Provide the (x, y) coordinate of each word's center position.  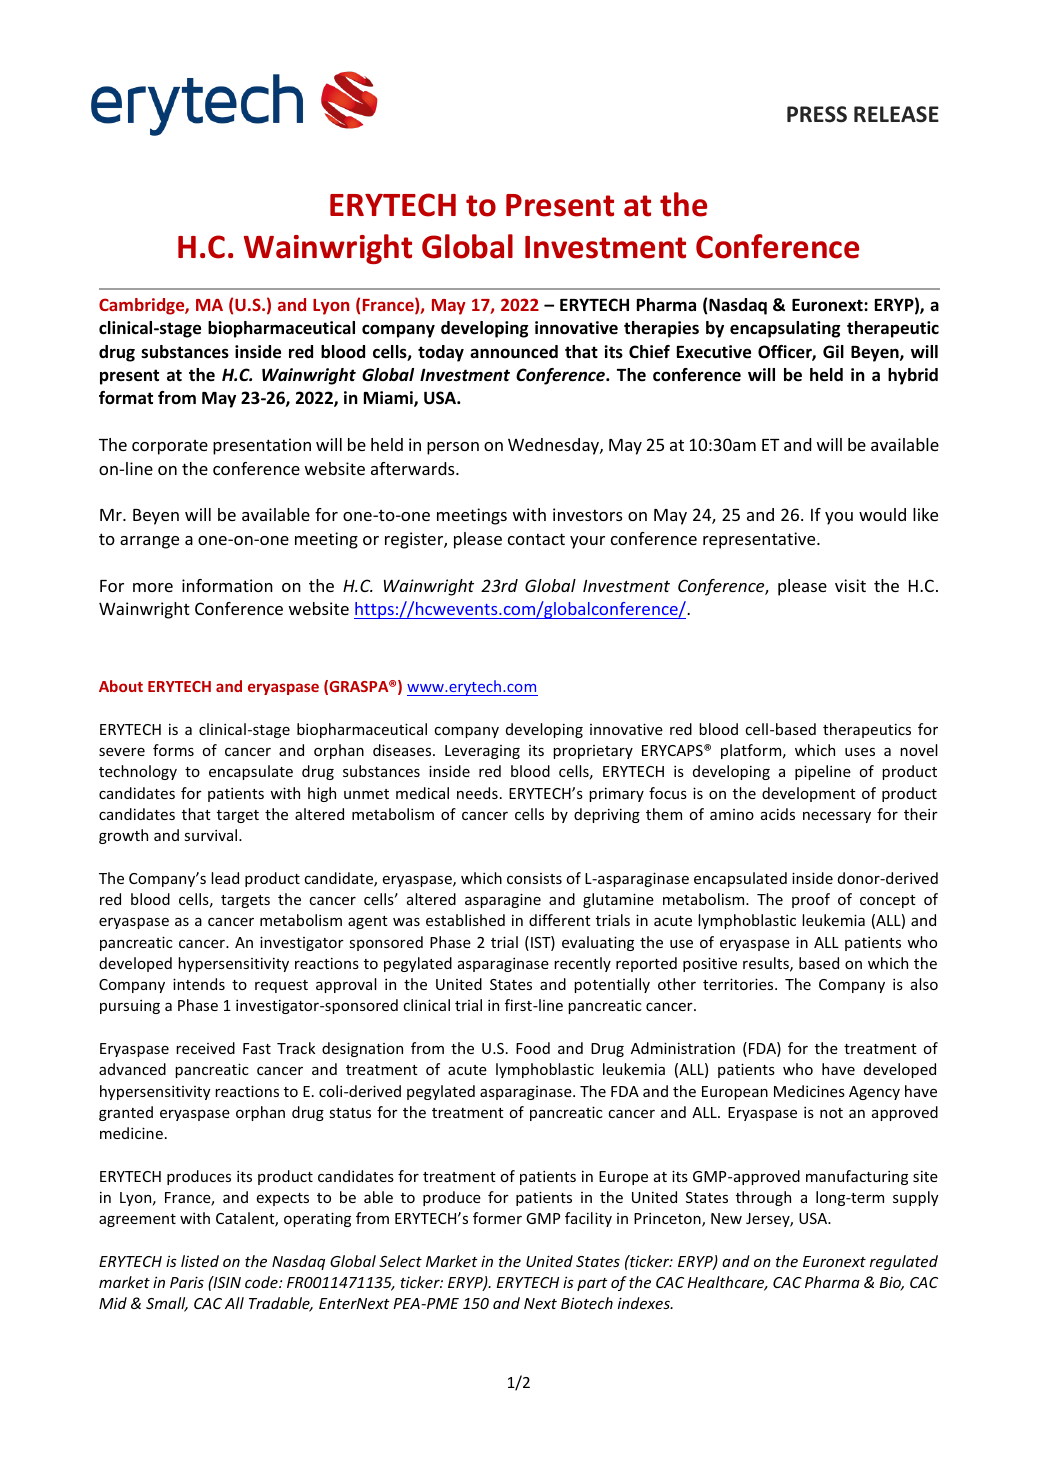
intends (199, 984)
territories (739, 984)
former (497, 1218)
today (441, 353)
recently (582, 964)
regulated (904, 1262)
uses (860, 752)
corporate (170, 447)
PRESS (817, 114)
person (453, 448)
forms (173, 750)
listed (200, 1261)
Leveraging (482, 752)
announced (514, 352)
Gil (833, 351)
